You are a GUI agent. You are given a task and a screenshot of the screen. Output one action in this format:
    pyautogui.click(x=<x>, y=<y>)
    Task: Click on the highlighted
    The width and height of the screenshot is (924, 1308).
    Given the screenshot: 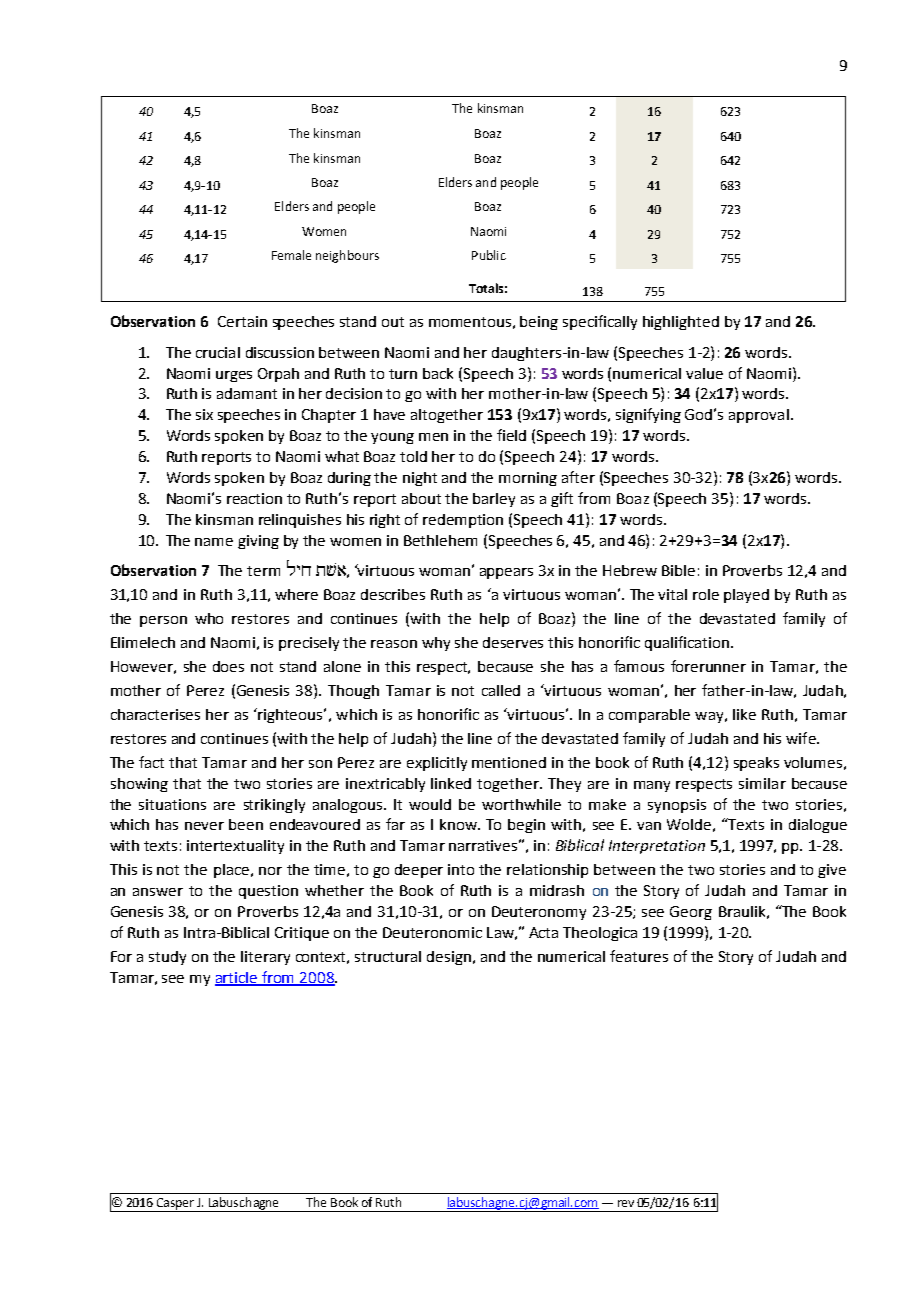 What is the action you would take?
    pyautogui.click(x=681, y=323)
